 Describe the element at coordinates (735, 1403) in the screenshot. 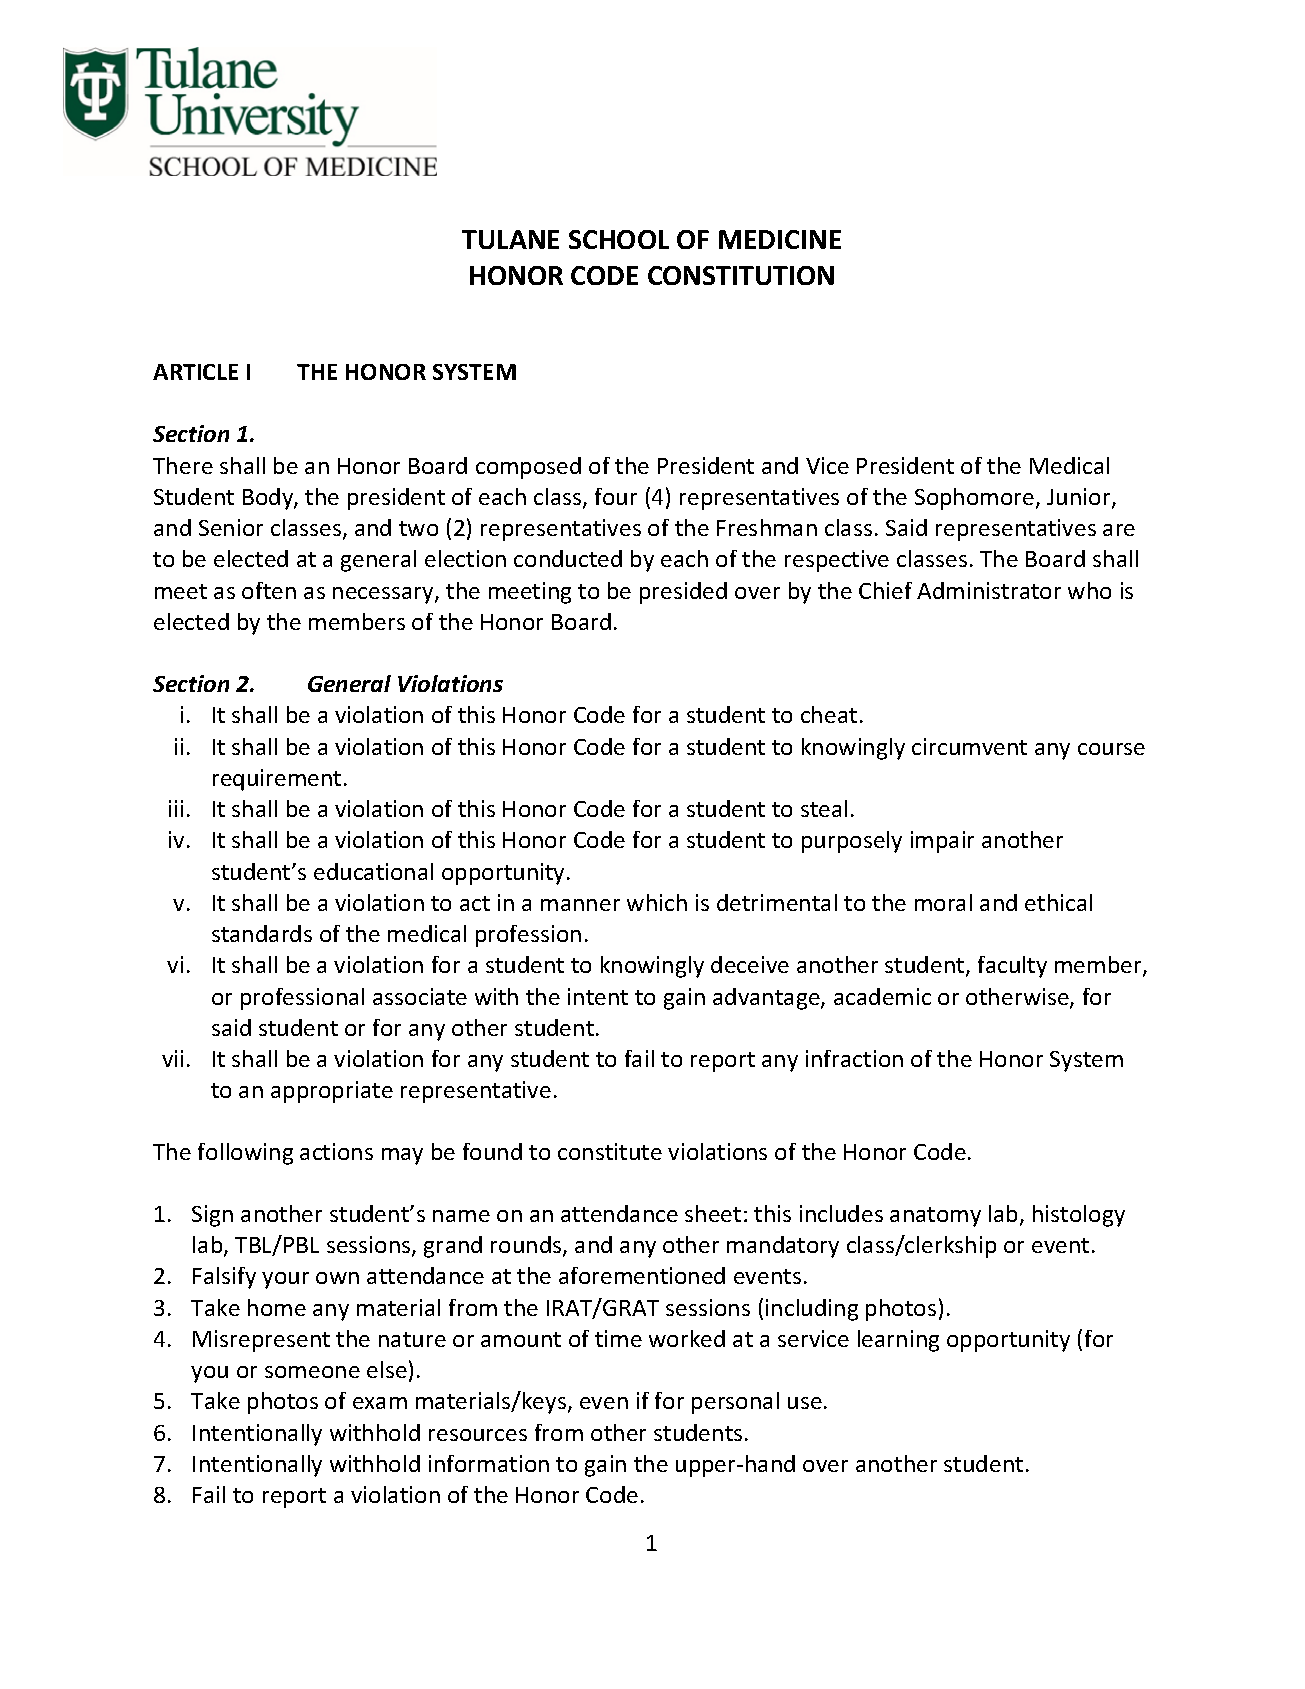

I see `personal` at that location.
